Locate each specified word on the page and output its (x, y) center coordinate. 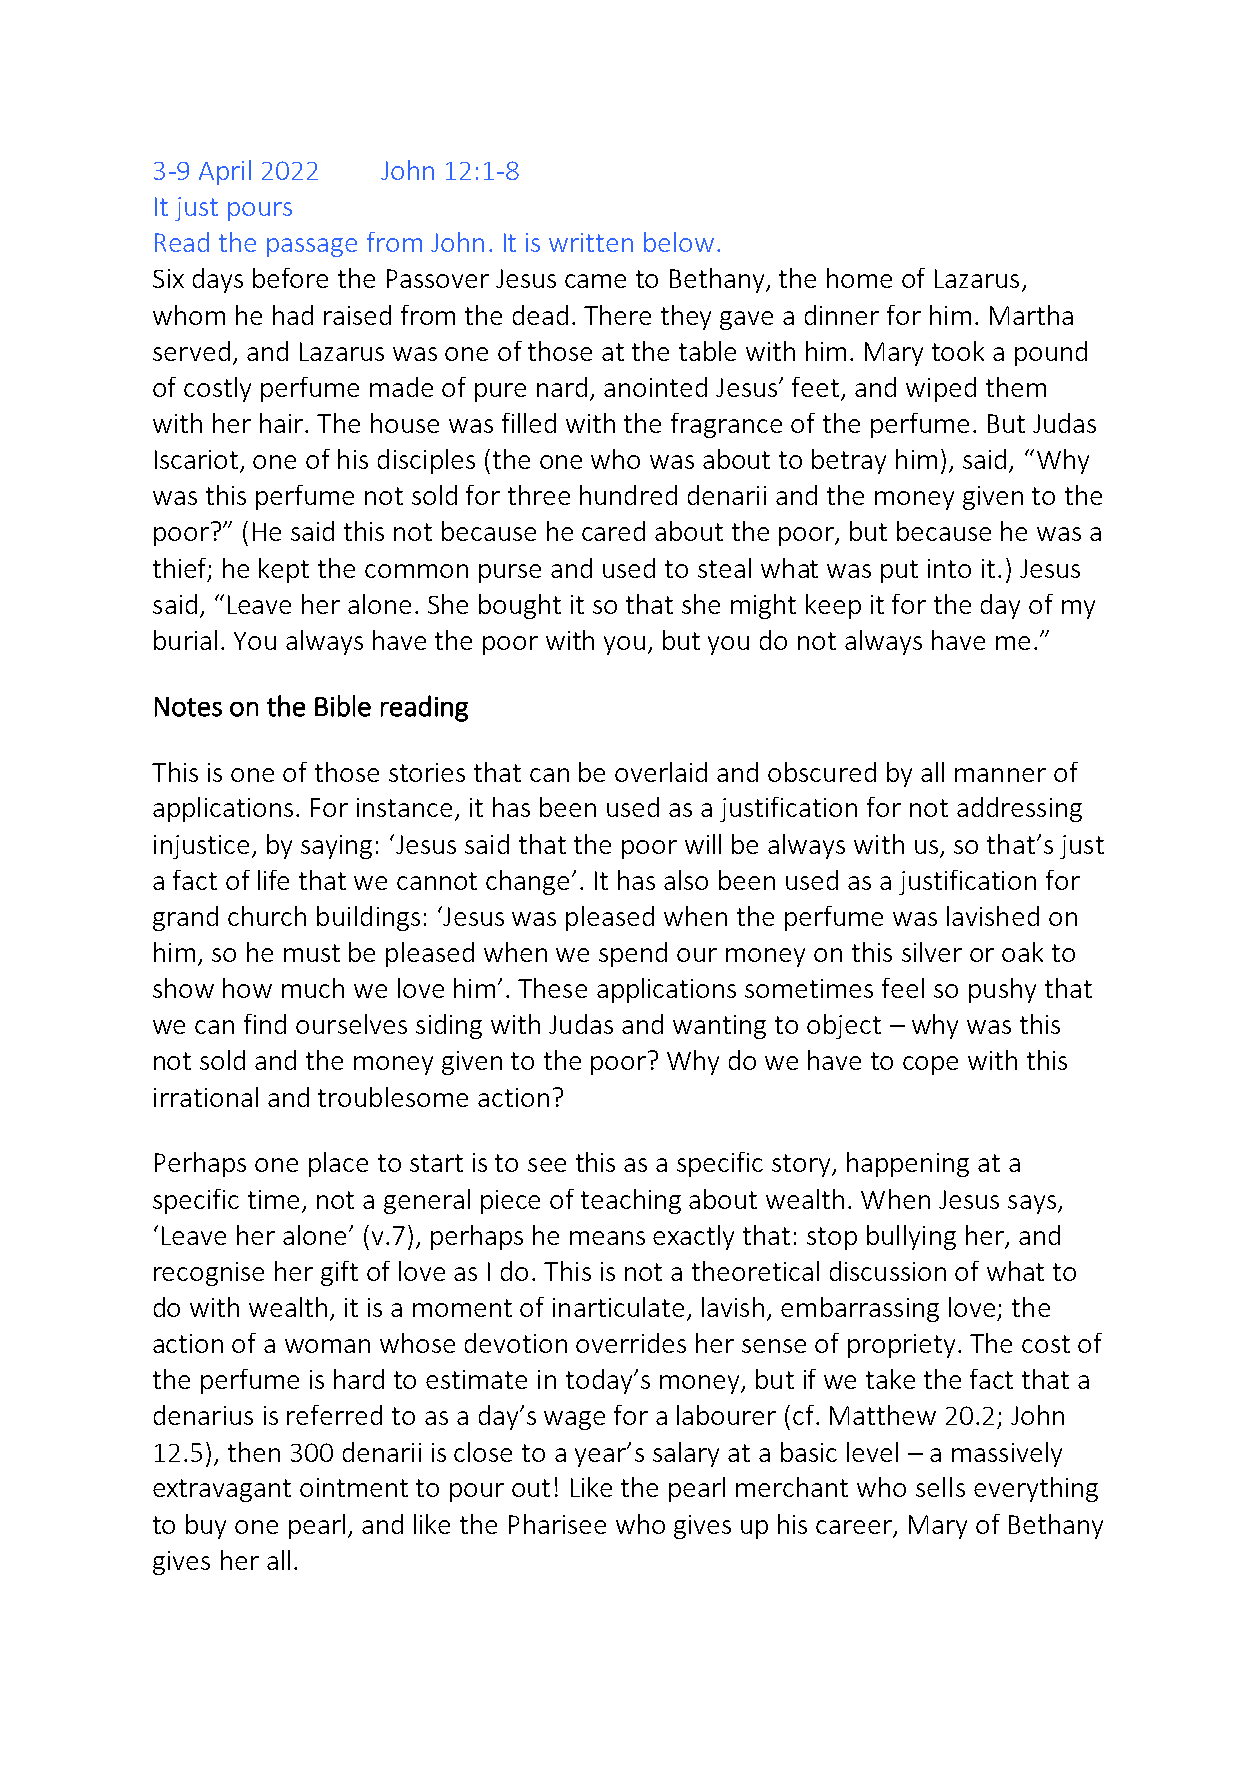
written (591, 242)
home (859, 278)
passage (312, 247)
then (254, 1452)
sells (940, 1487)
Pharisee (557, 1524)
